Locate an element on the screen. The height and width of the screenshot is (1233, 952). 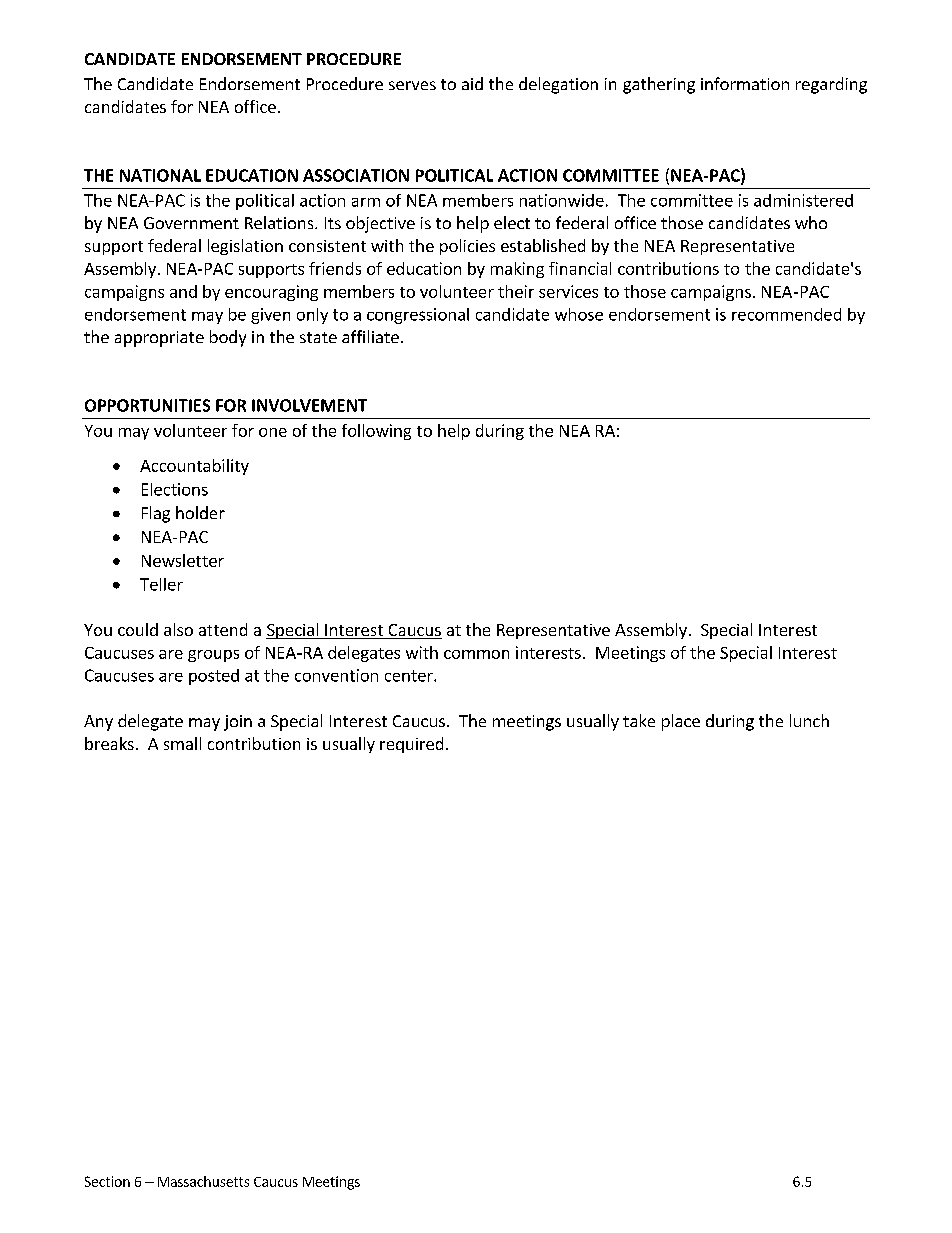
lunch is located at coordinates (809, 720).
